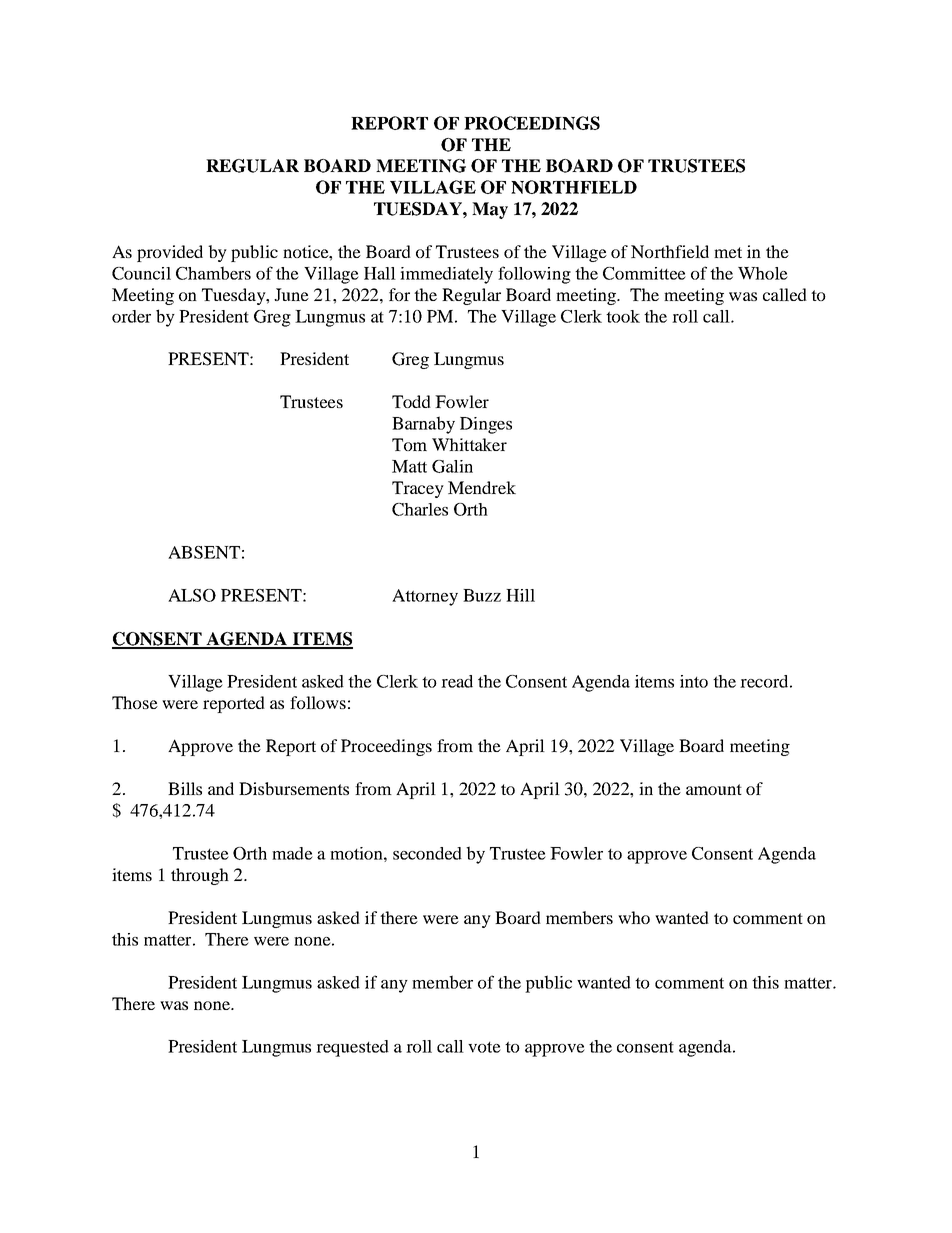 This page has width=952, height=1233. I want to click on requested, so click(352, 1048).
